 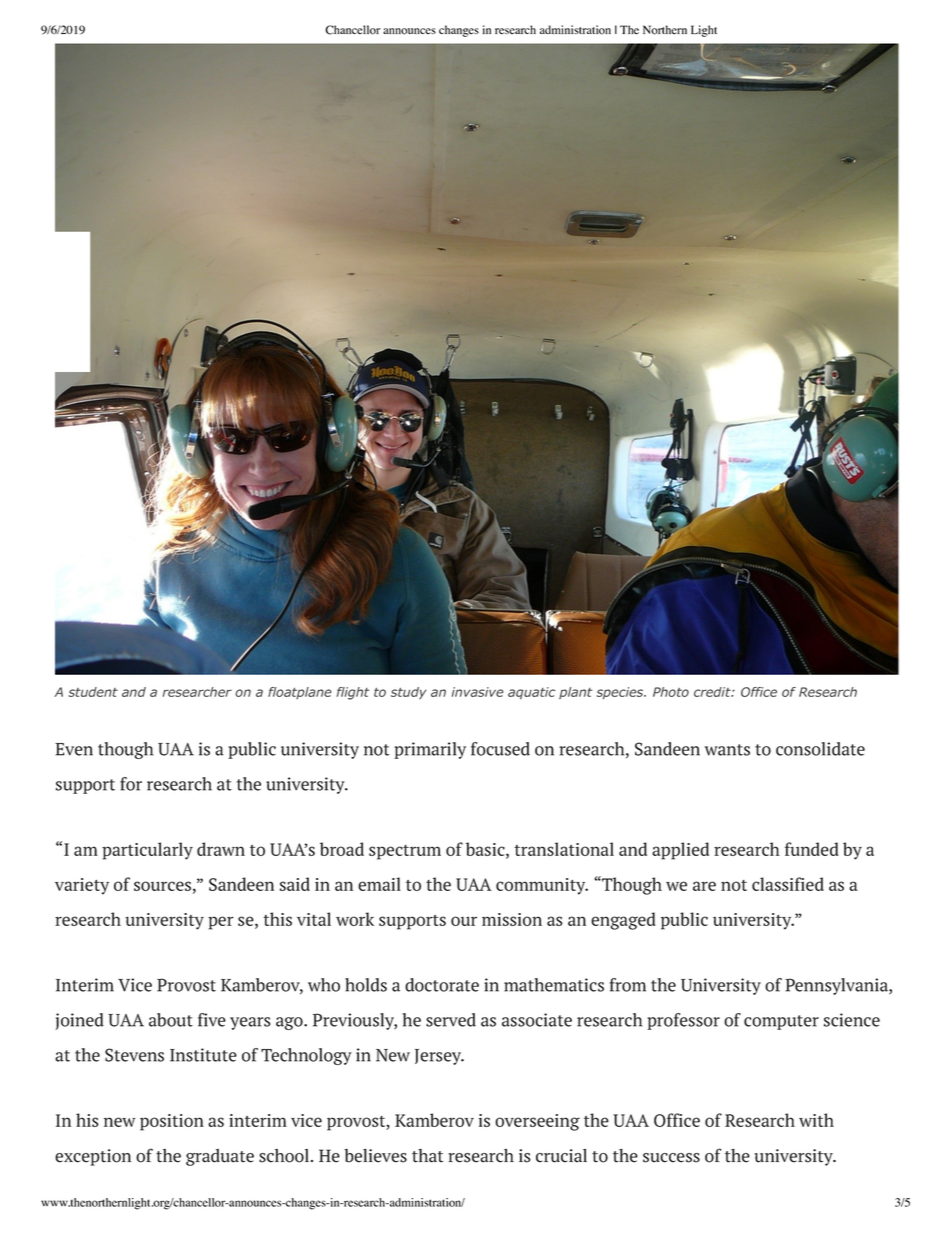 I want to click on about, so click(x=171, y=1020).
